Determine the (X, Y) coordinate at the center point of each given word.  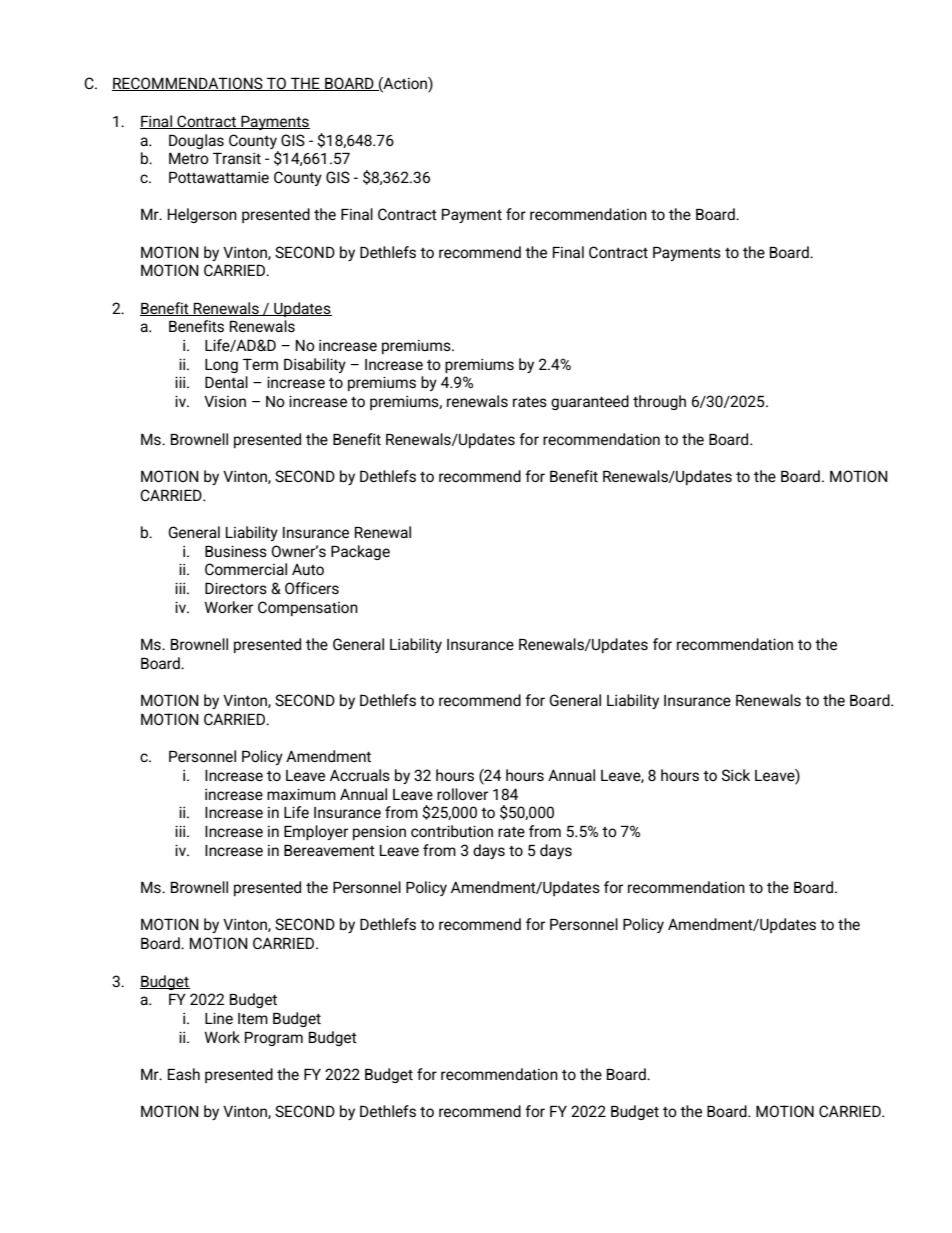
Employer (316, 832)
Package (360, 552)
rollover (462, 794)
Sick (736, 775)
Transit (237, 158)
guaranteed (590, 402)
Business (236, 551)
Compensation (308, 608)
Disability (315, 365)
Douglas (196, 141)
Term (260, 364)
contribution (452, 831)
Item (253, 1018)
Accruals (360, 775)
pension (379, 832)
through (659, 402)
